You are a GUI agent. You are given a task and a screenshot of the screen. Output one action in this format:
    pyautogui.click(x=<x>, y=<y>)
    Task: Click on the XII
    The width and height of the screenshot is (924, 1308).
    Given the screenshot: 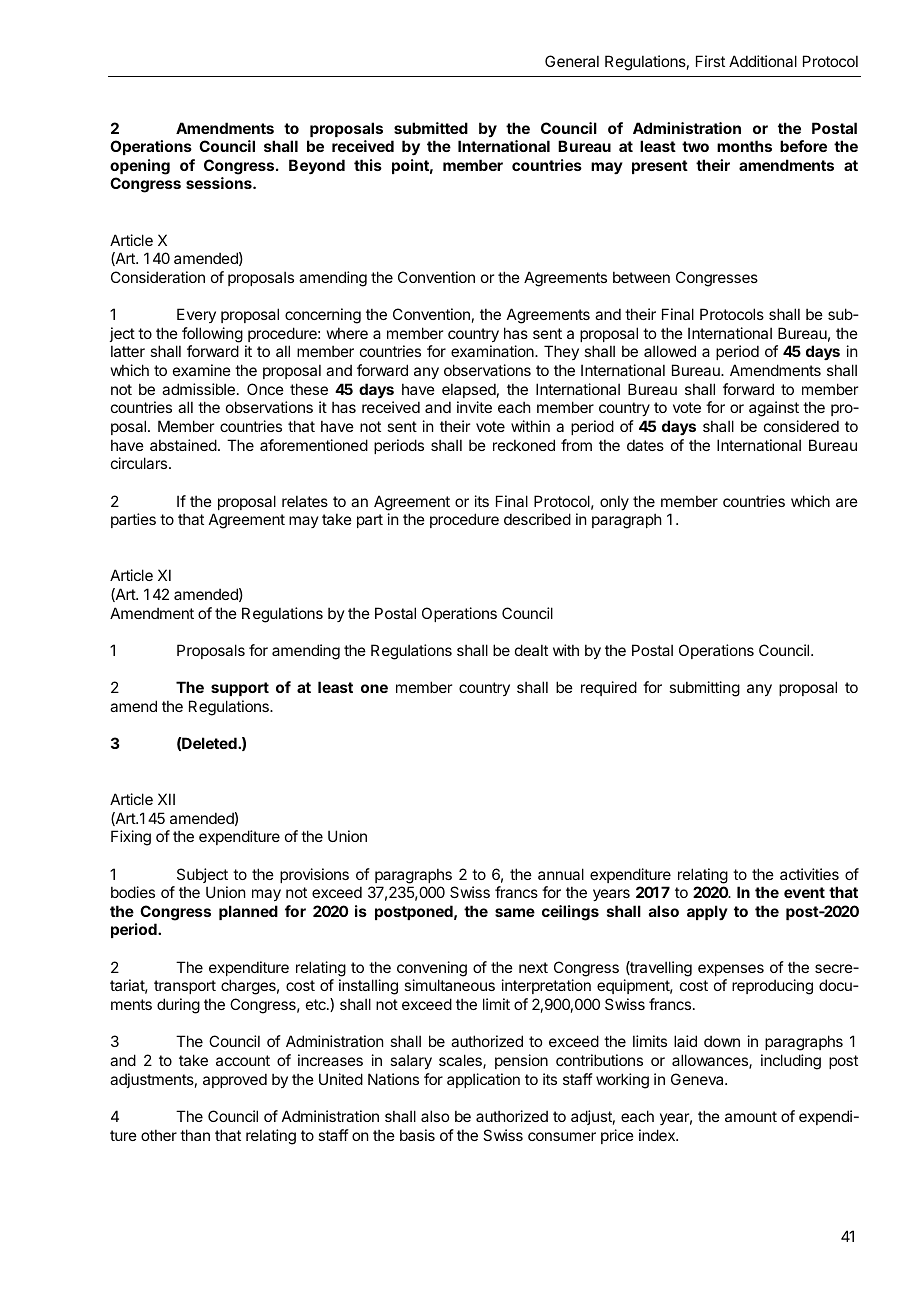 What is the action you would take?
    pyautogui.click(x=166, y=799)
